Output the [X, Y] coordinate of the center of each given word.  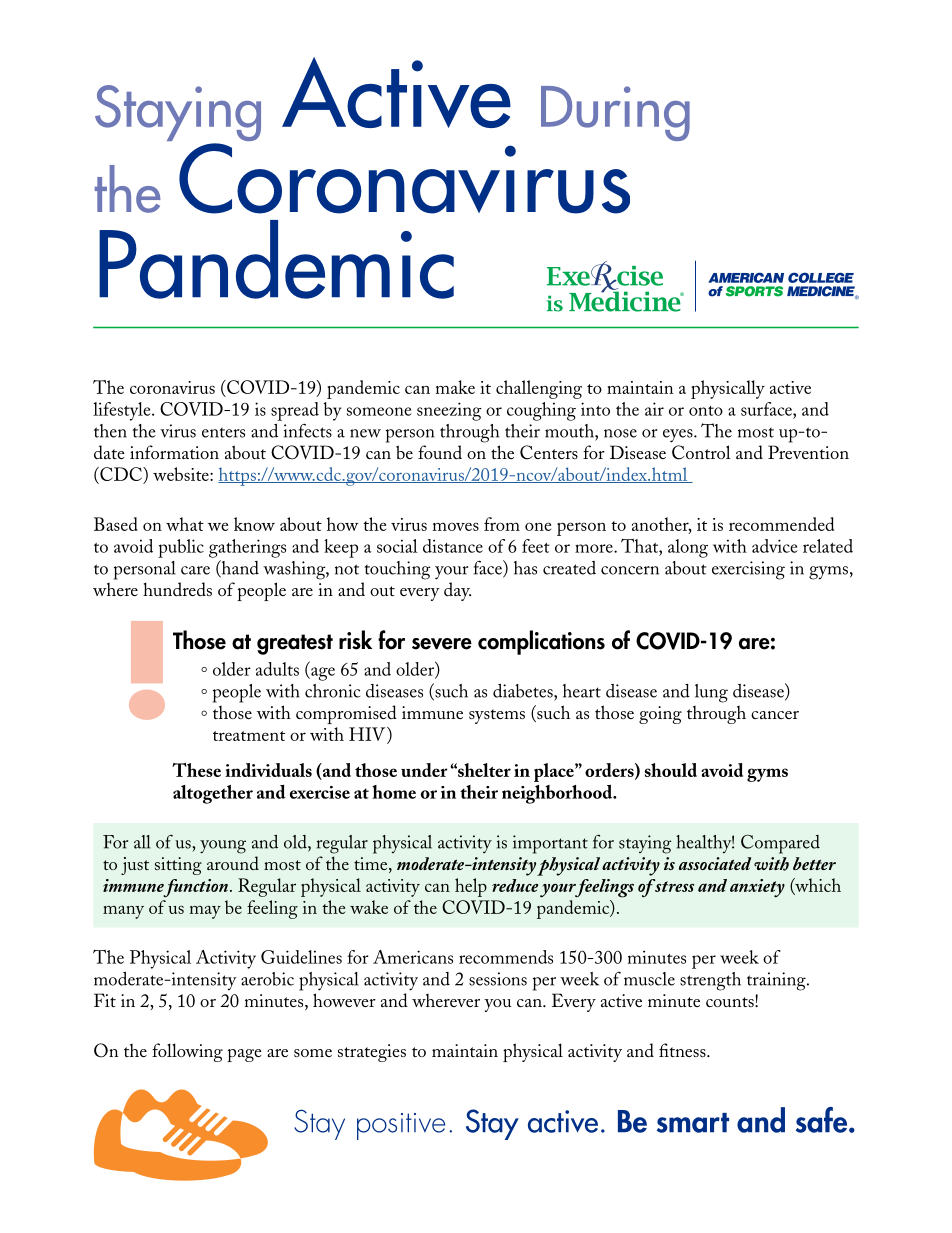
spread [295, 411]
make [455, 387]
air [654, 409]
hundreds [177, 589]
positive [401, 1126]
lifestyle [123, 411]
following [187, 1052]
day [457, 591]
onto [706, 411]
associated [715, 863]
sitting [178, 866]
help [471, 887]
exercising [748, 570]
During [615, 113]
